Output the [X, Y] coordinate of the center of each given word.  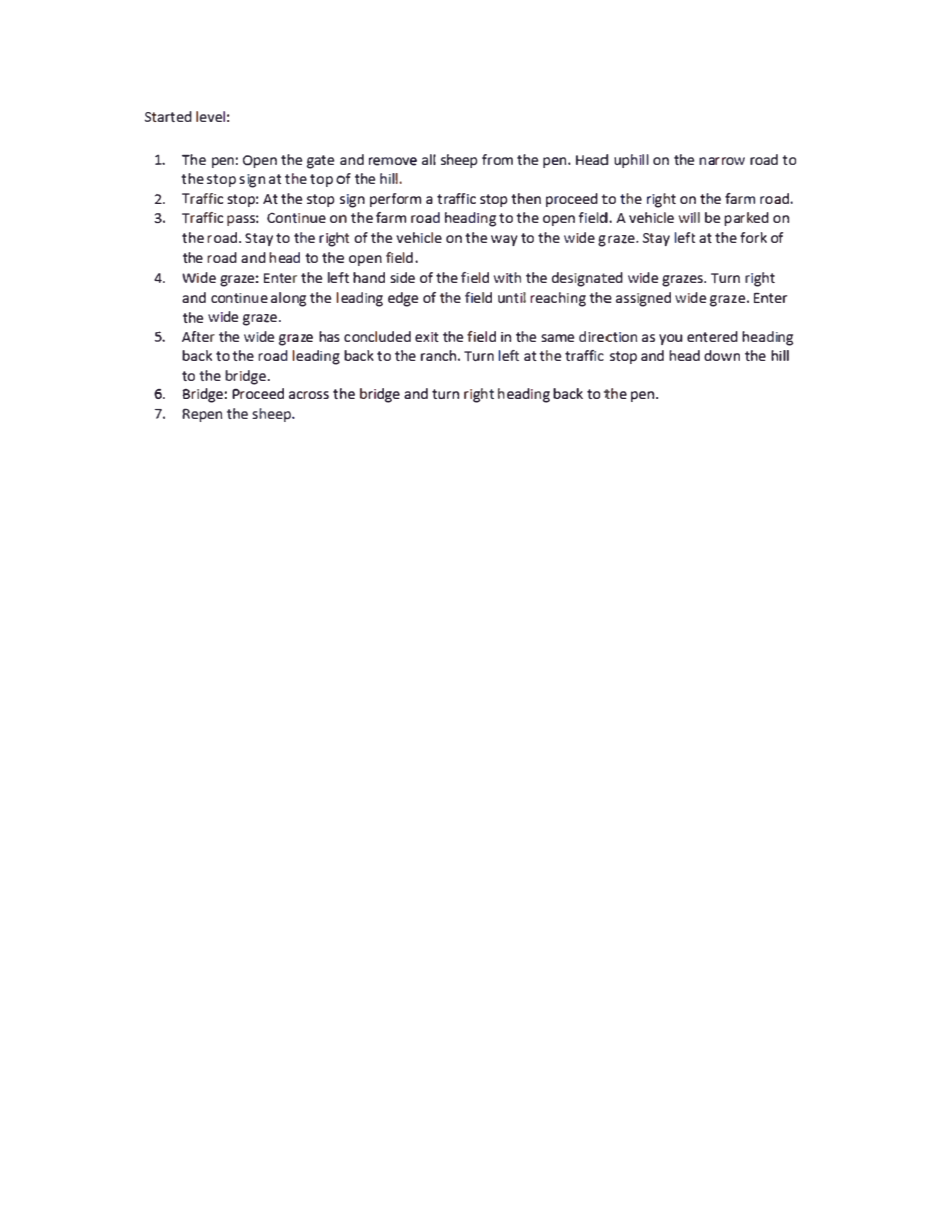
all [429, 159]
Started [168, 116]
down [722, 355]
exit [427, 337]
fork [753, 237]
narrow [722, 161]
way [504, 240]
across [309, 395]
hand [369, 277]
